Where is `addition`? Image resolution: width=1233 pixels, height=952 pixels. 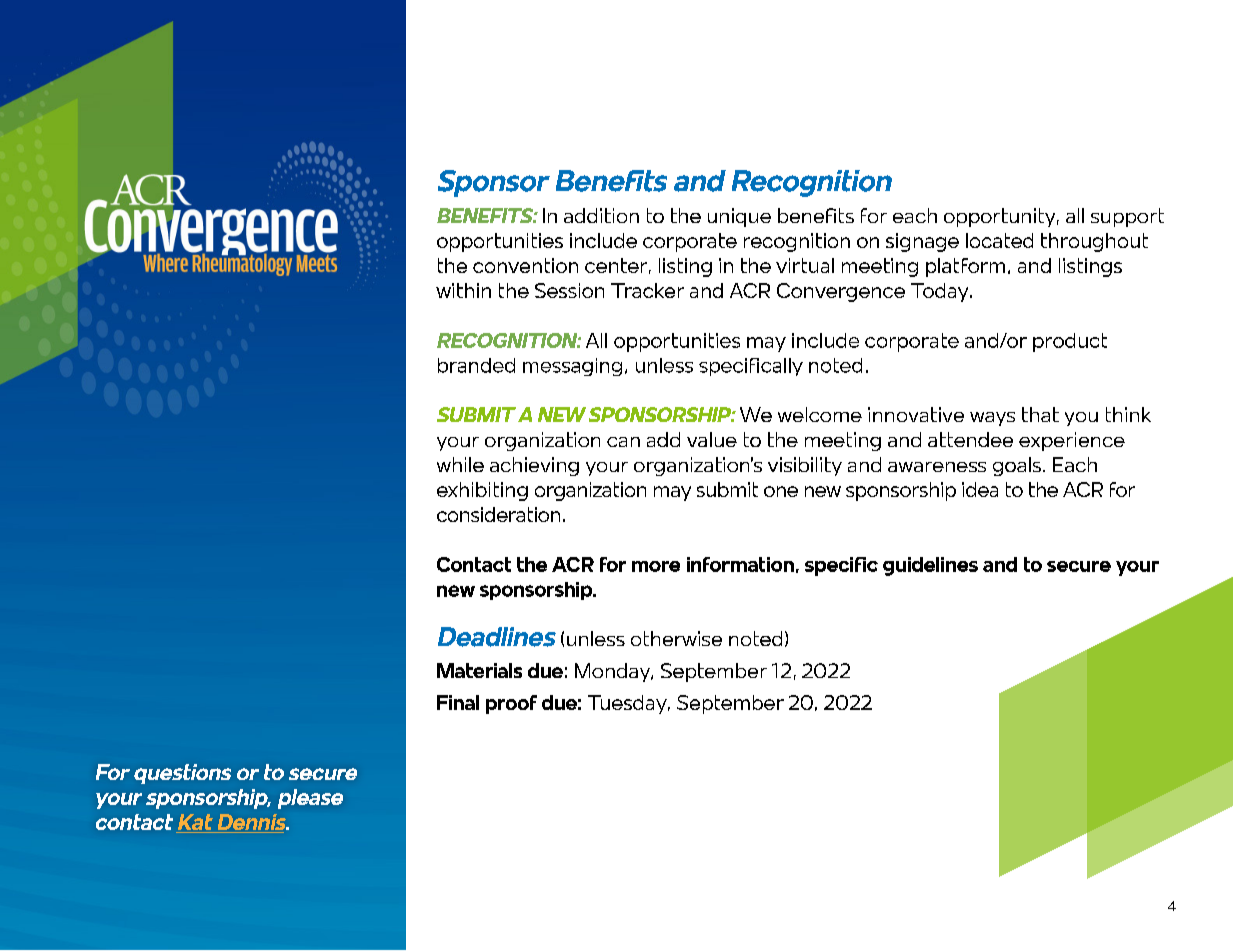 addition is located at coordinates (601, 215).
